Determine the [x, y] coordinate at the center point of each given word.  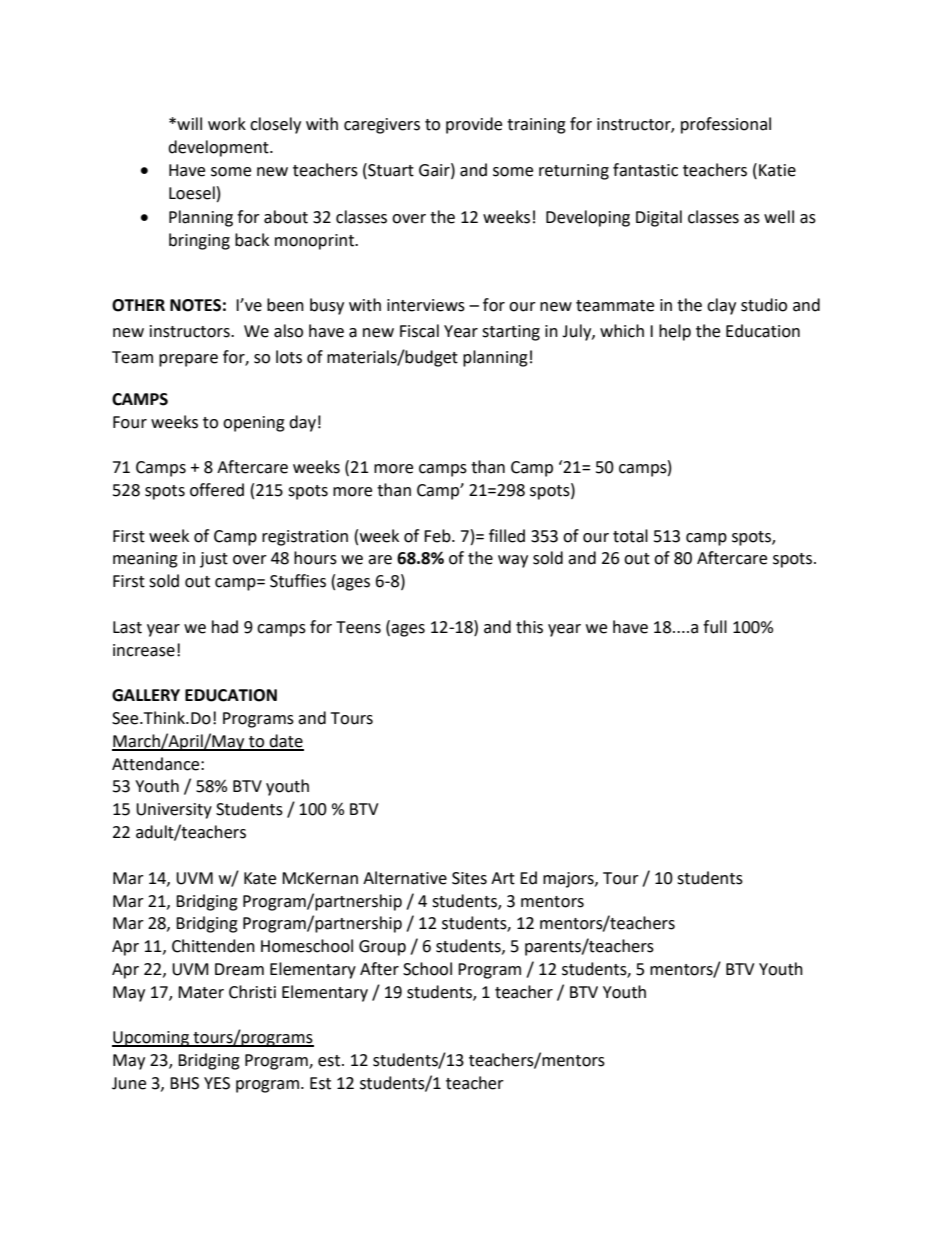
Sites [469, 878]
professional [726, 125]
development [219, 148]
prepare [188, 360]
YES [217, 1083]
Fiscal [419, 331]
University [174, 811]
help [675, 332]
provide [474, 125]
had [225, 627]
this [529, 627]
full [715, 627]
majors [569, 880]
